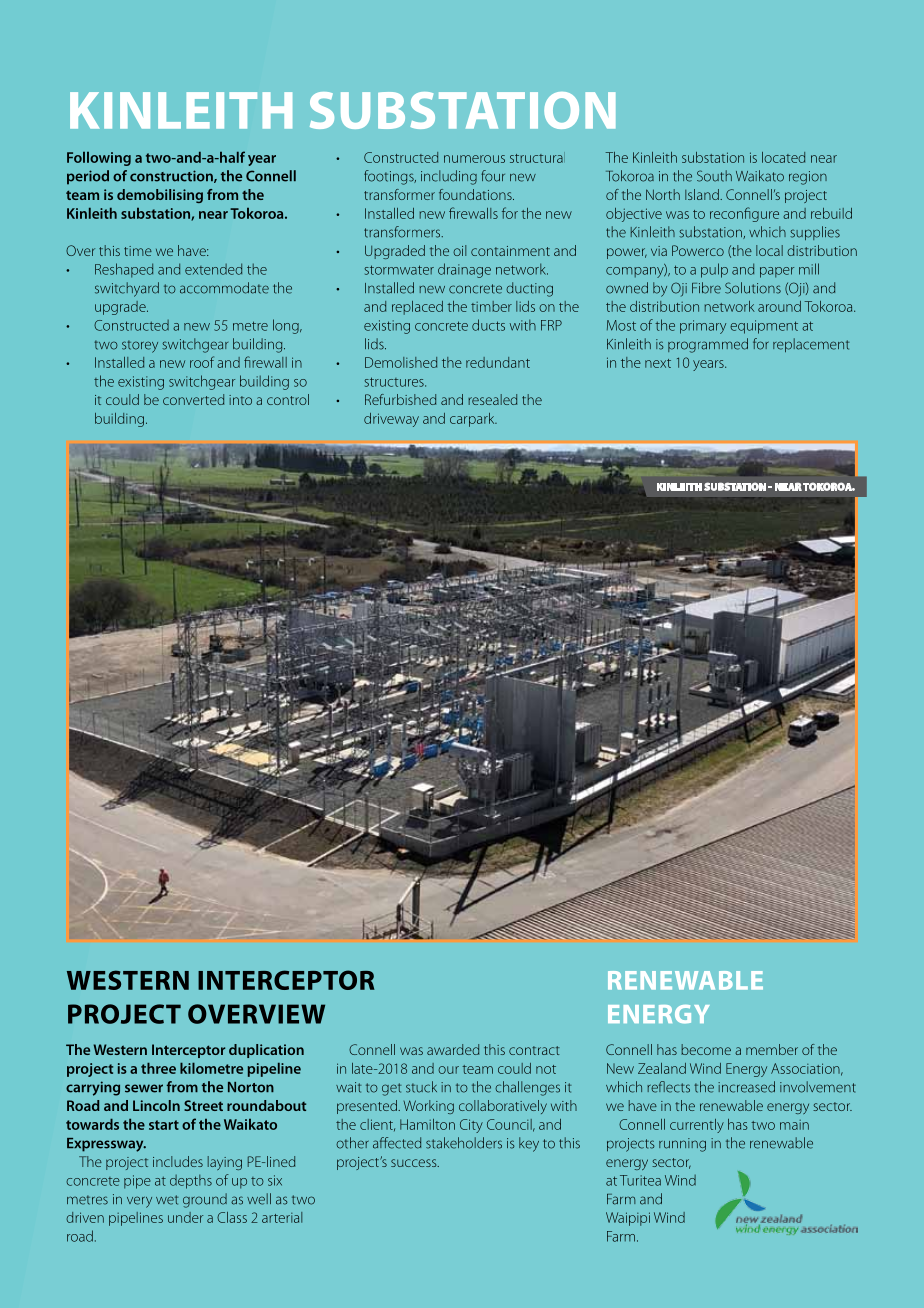 The image size is (924, 1308). Describe the element at coordinates (266, 1051) in the screenshot. I see `duplication` at that location.
